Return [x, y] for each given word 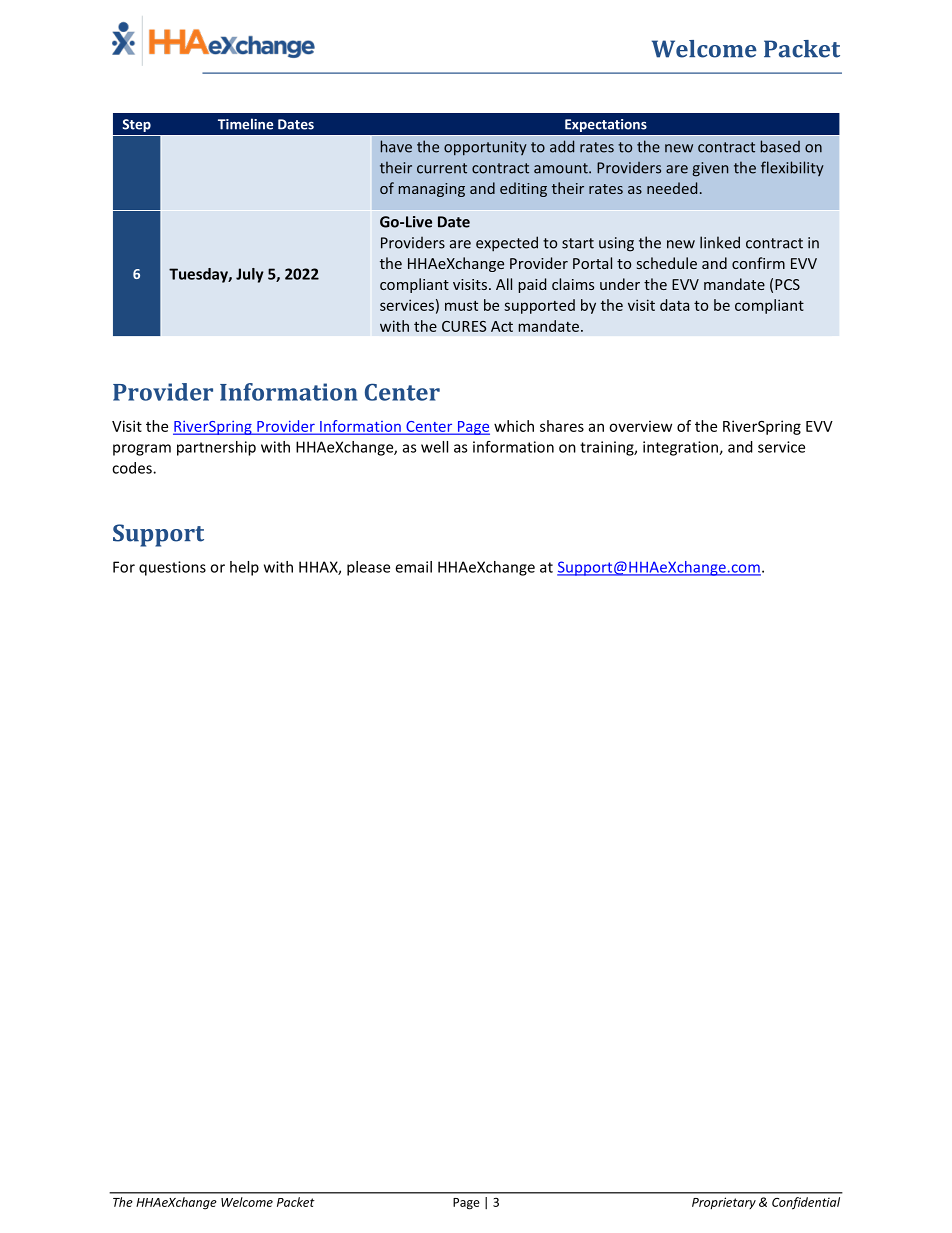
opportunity [485, 148]
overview [640, 426]
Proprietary [724, 1203]
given [710, 169]
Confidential [806, 1203]
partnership [216, 448]
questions [172, 568]
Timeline [245, 124]
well [434, 447]
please [368, 568]
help [244, 568]
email [413, 567]
